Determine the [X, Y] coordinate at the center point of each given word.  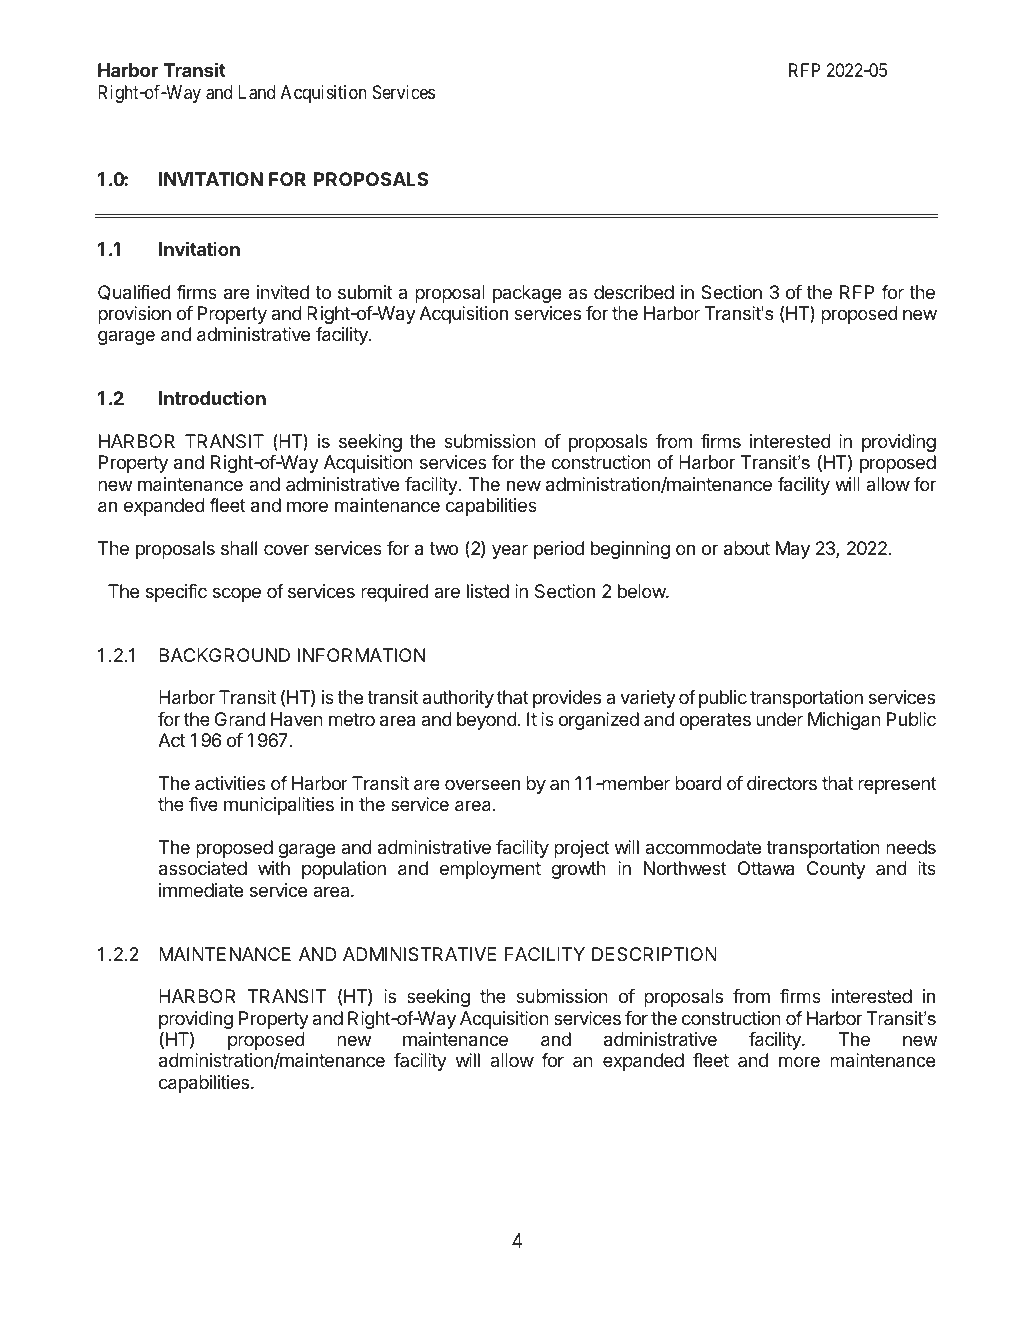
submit [365, 292]
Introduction [212, 398]
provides [567, 699]
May [793, 550]
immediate [201, 890]
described [634, 292]
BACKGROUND [224, 655]
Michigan [844, 721]
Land [256, 92]
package [527, 294]
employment [490, 870]
